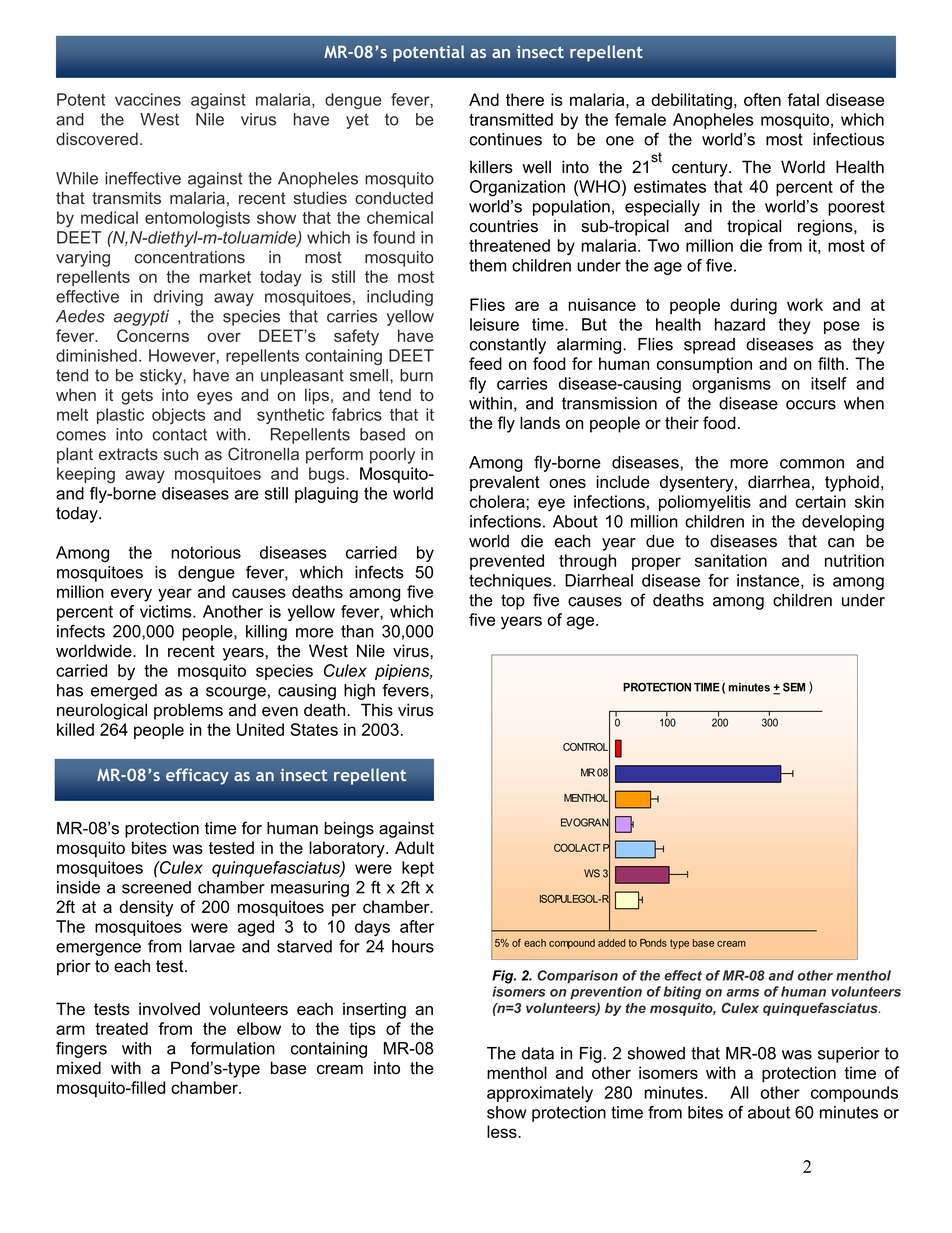  I want to click on after, so click(417, 926).
